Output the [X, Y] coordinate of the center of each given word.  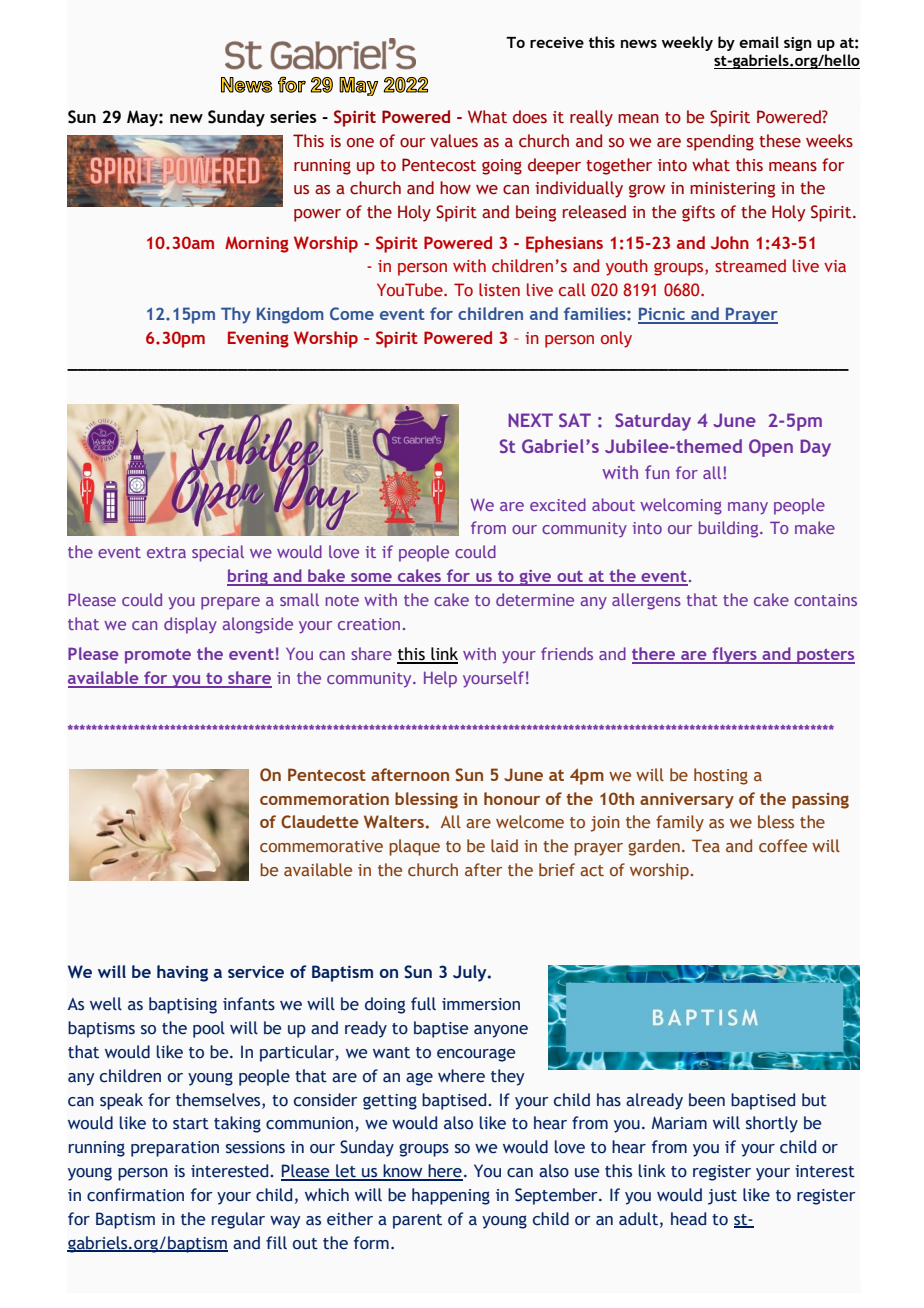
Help [440, 679]
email [759, 42]
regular [238, 1220]
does [530, 117]
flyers [734, 655]
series [293, 116]
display [190, 625]
